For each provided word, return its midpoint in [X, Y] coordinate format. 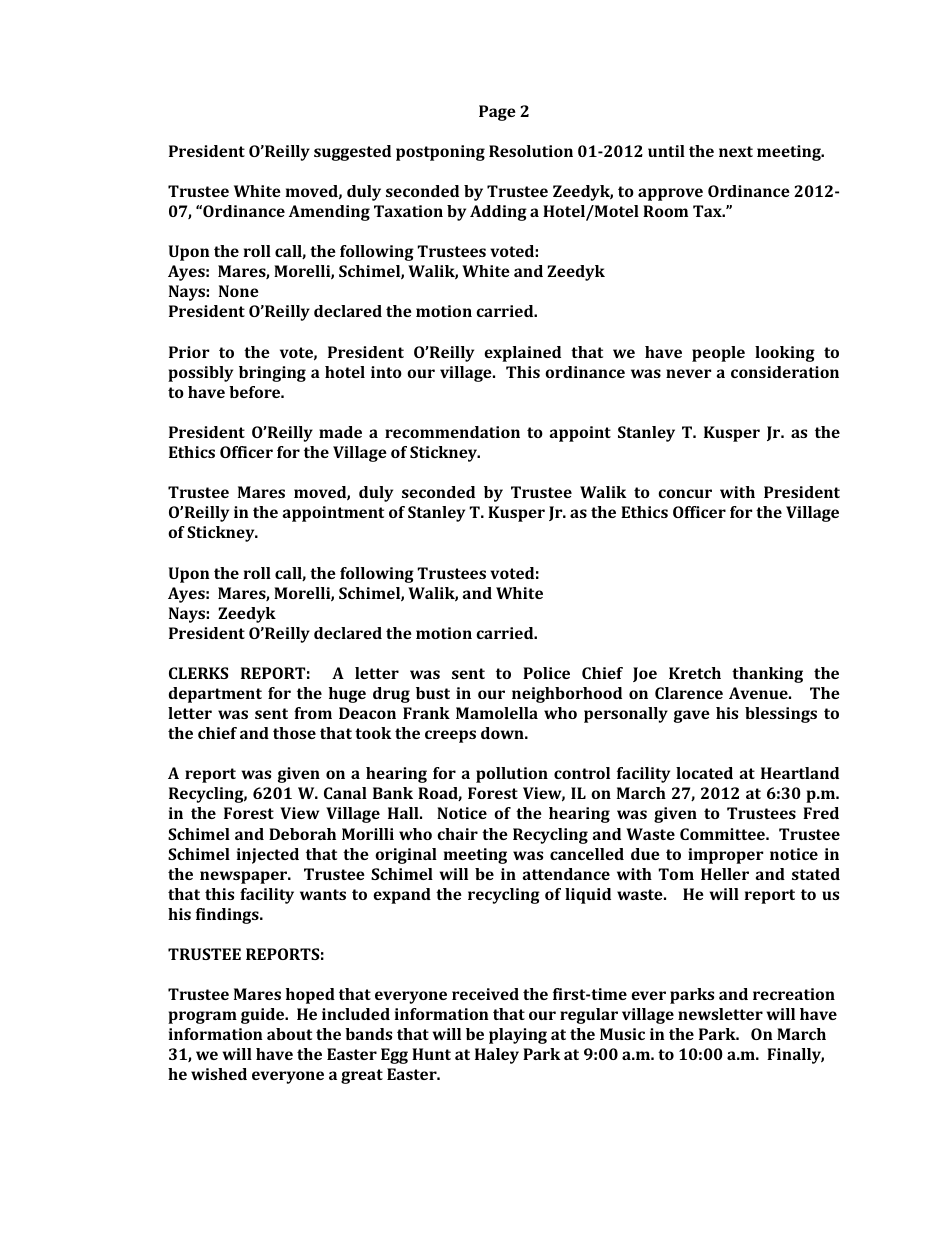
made [340, 432]
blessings [781, 715]
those [294, 733]
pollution [512, 775]
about [289, 1034]
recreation [794, 994]
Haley [497, 1056]
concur [685, 493]
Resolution [531, 151]
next [736, 151]
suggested [352, 153]
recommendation [452, 432]
